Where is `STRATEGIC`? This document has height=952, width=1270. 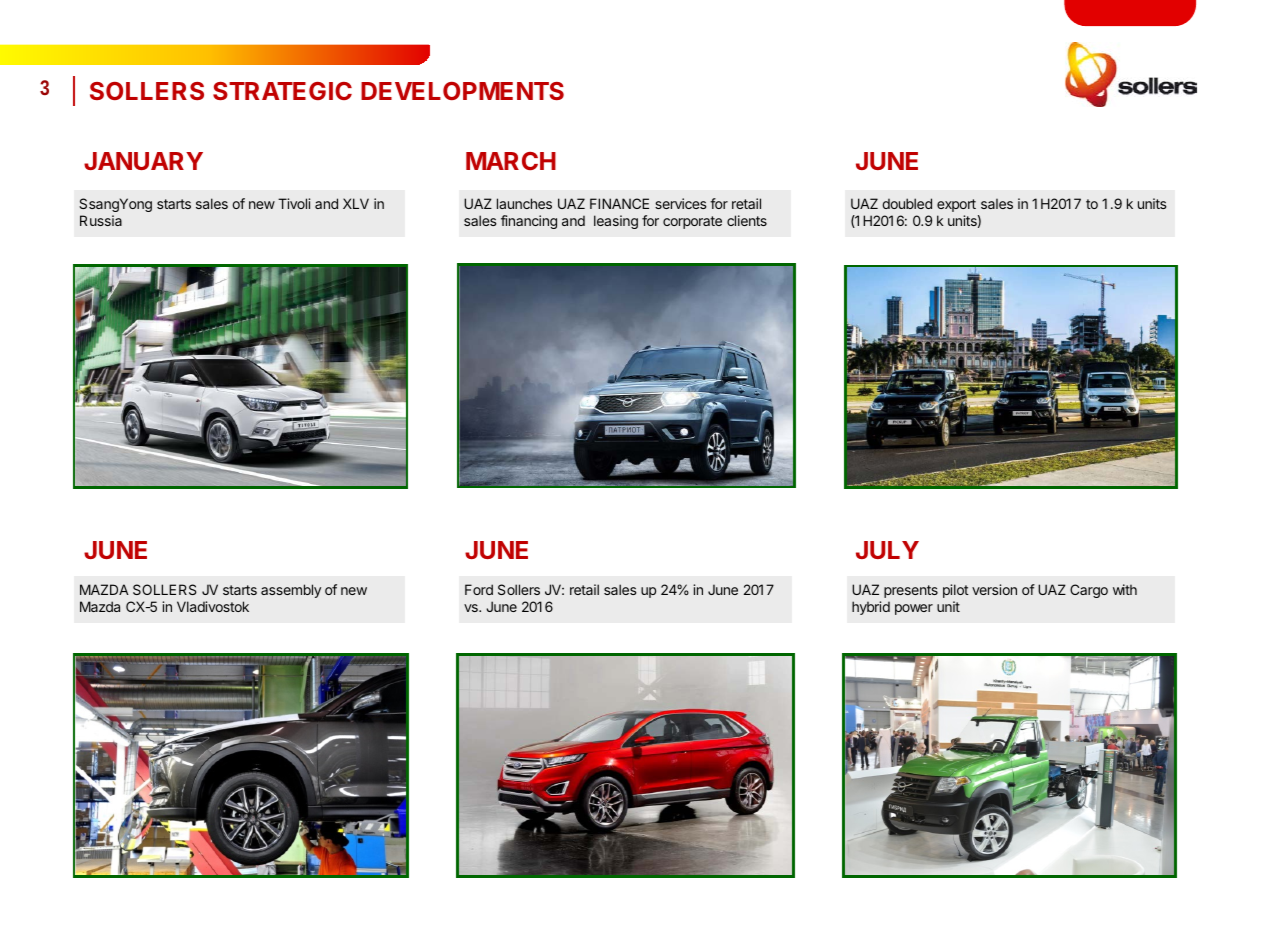 STRATEGIC is located at coordinates (282, 91).
